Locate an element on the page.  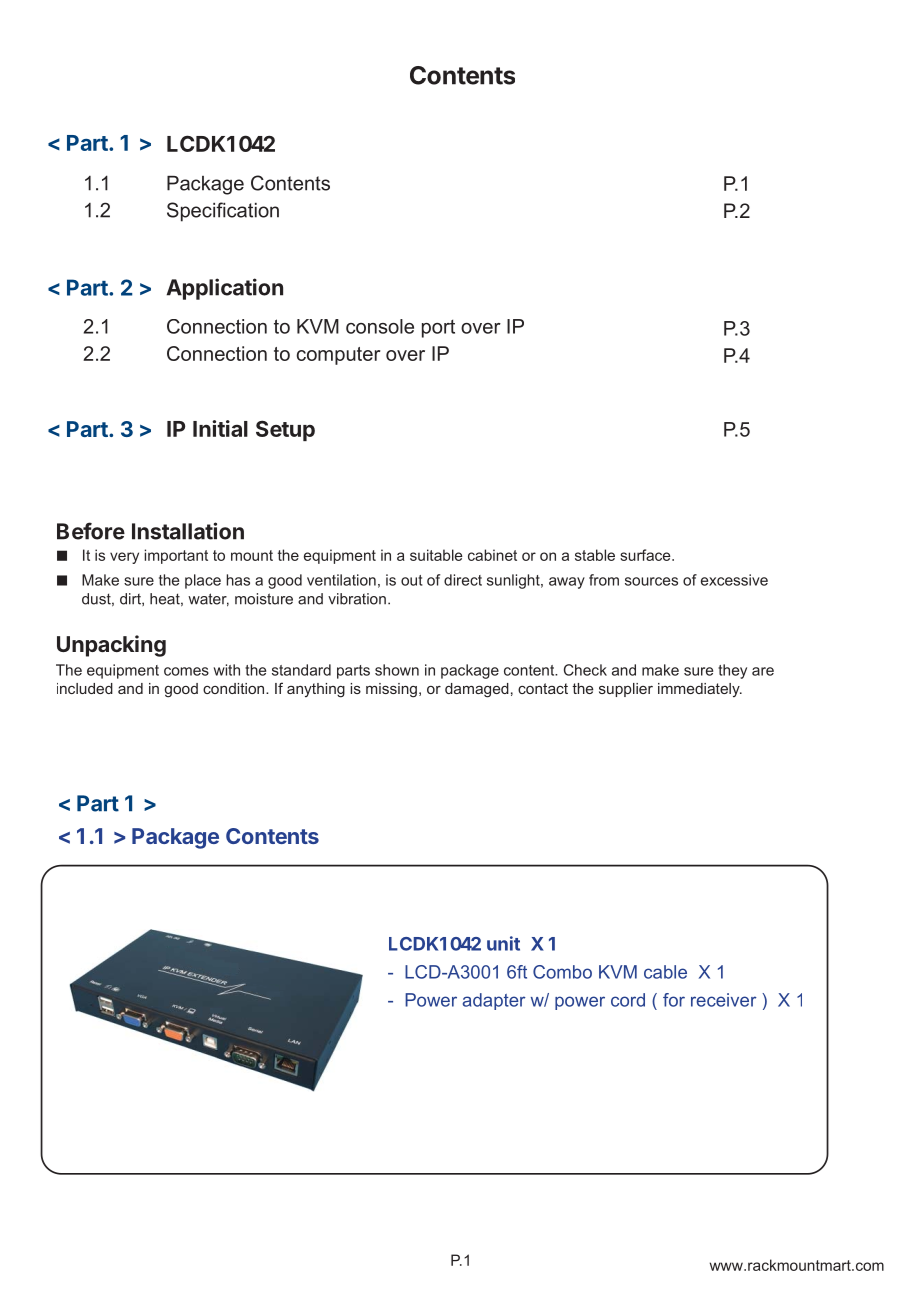
computer is located at coordinates (339, 356).
